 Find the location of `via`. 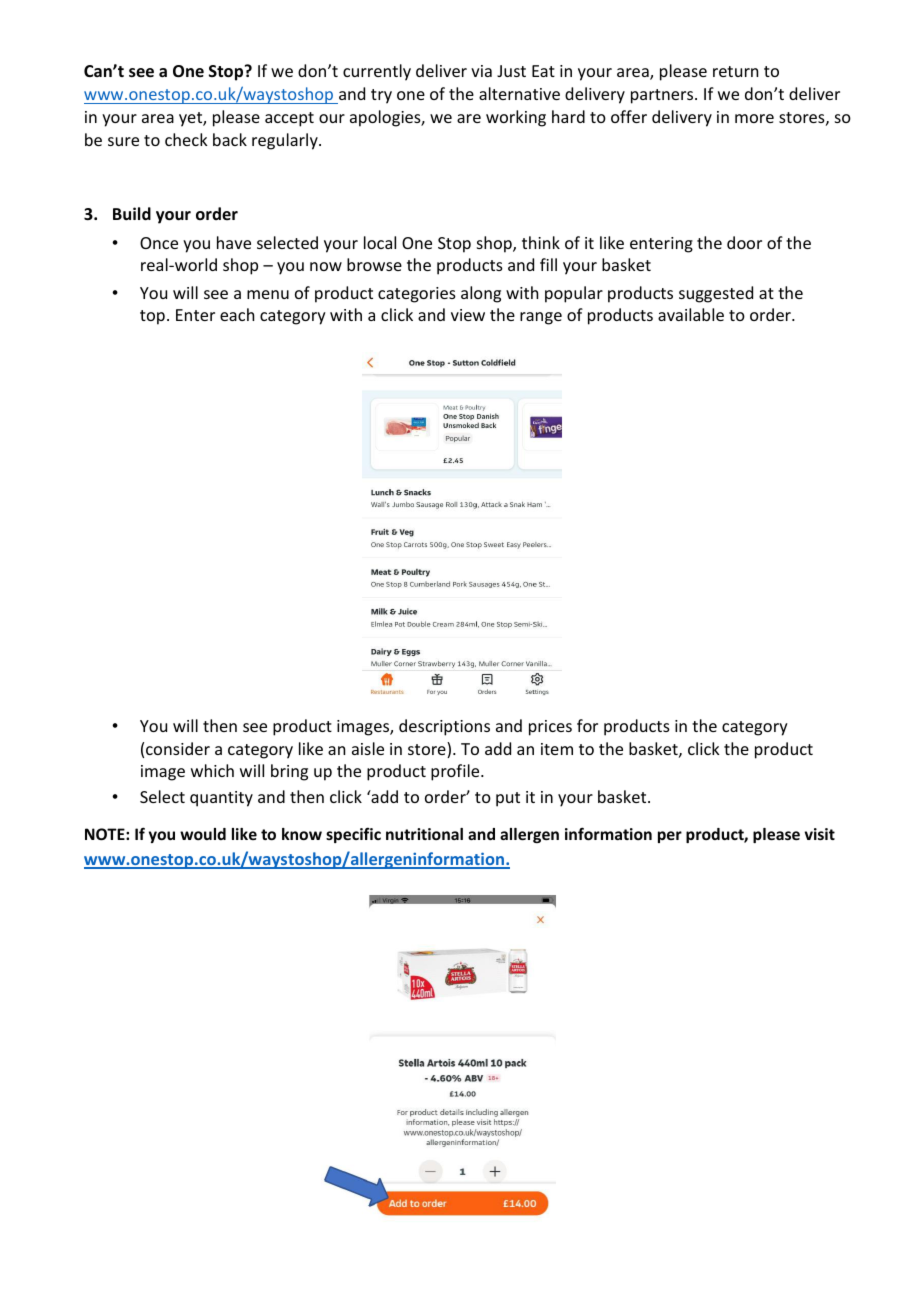

via is located at coordinates (481, 71).
